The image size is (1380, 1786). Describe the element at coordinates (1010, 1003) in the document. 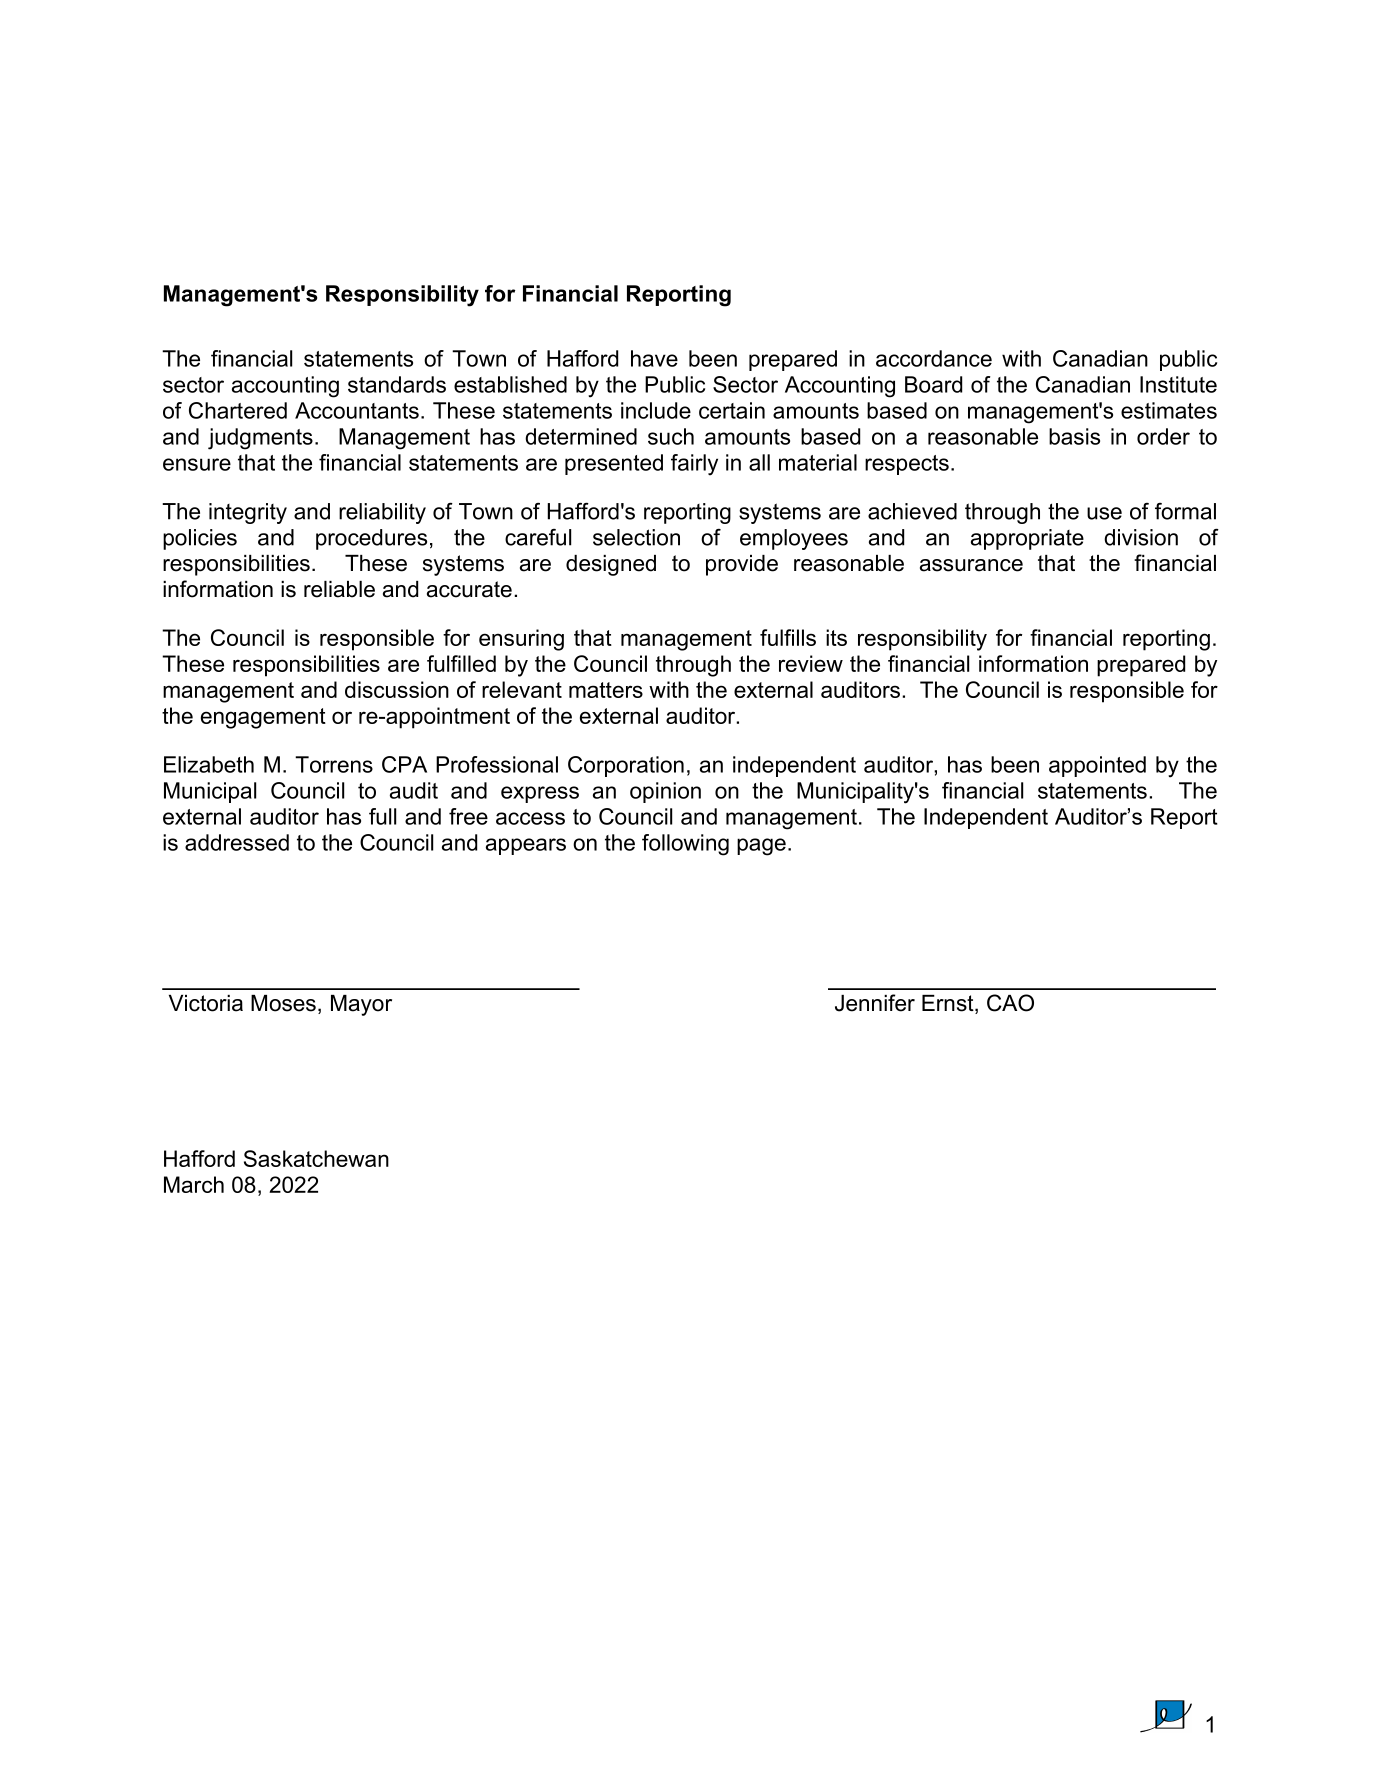

I see `CAO` at that location.
